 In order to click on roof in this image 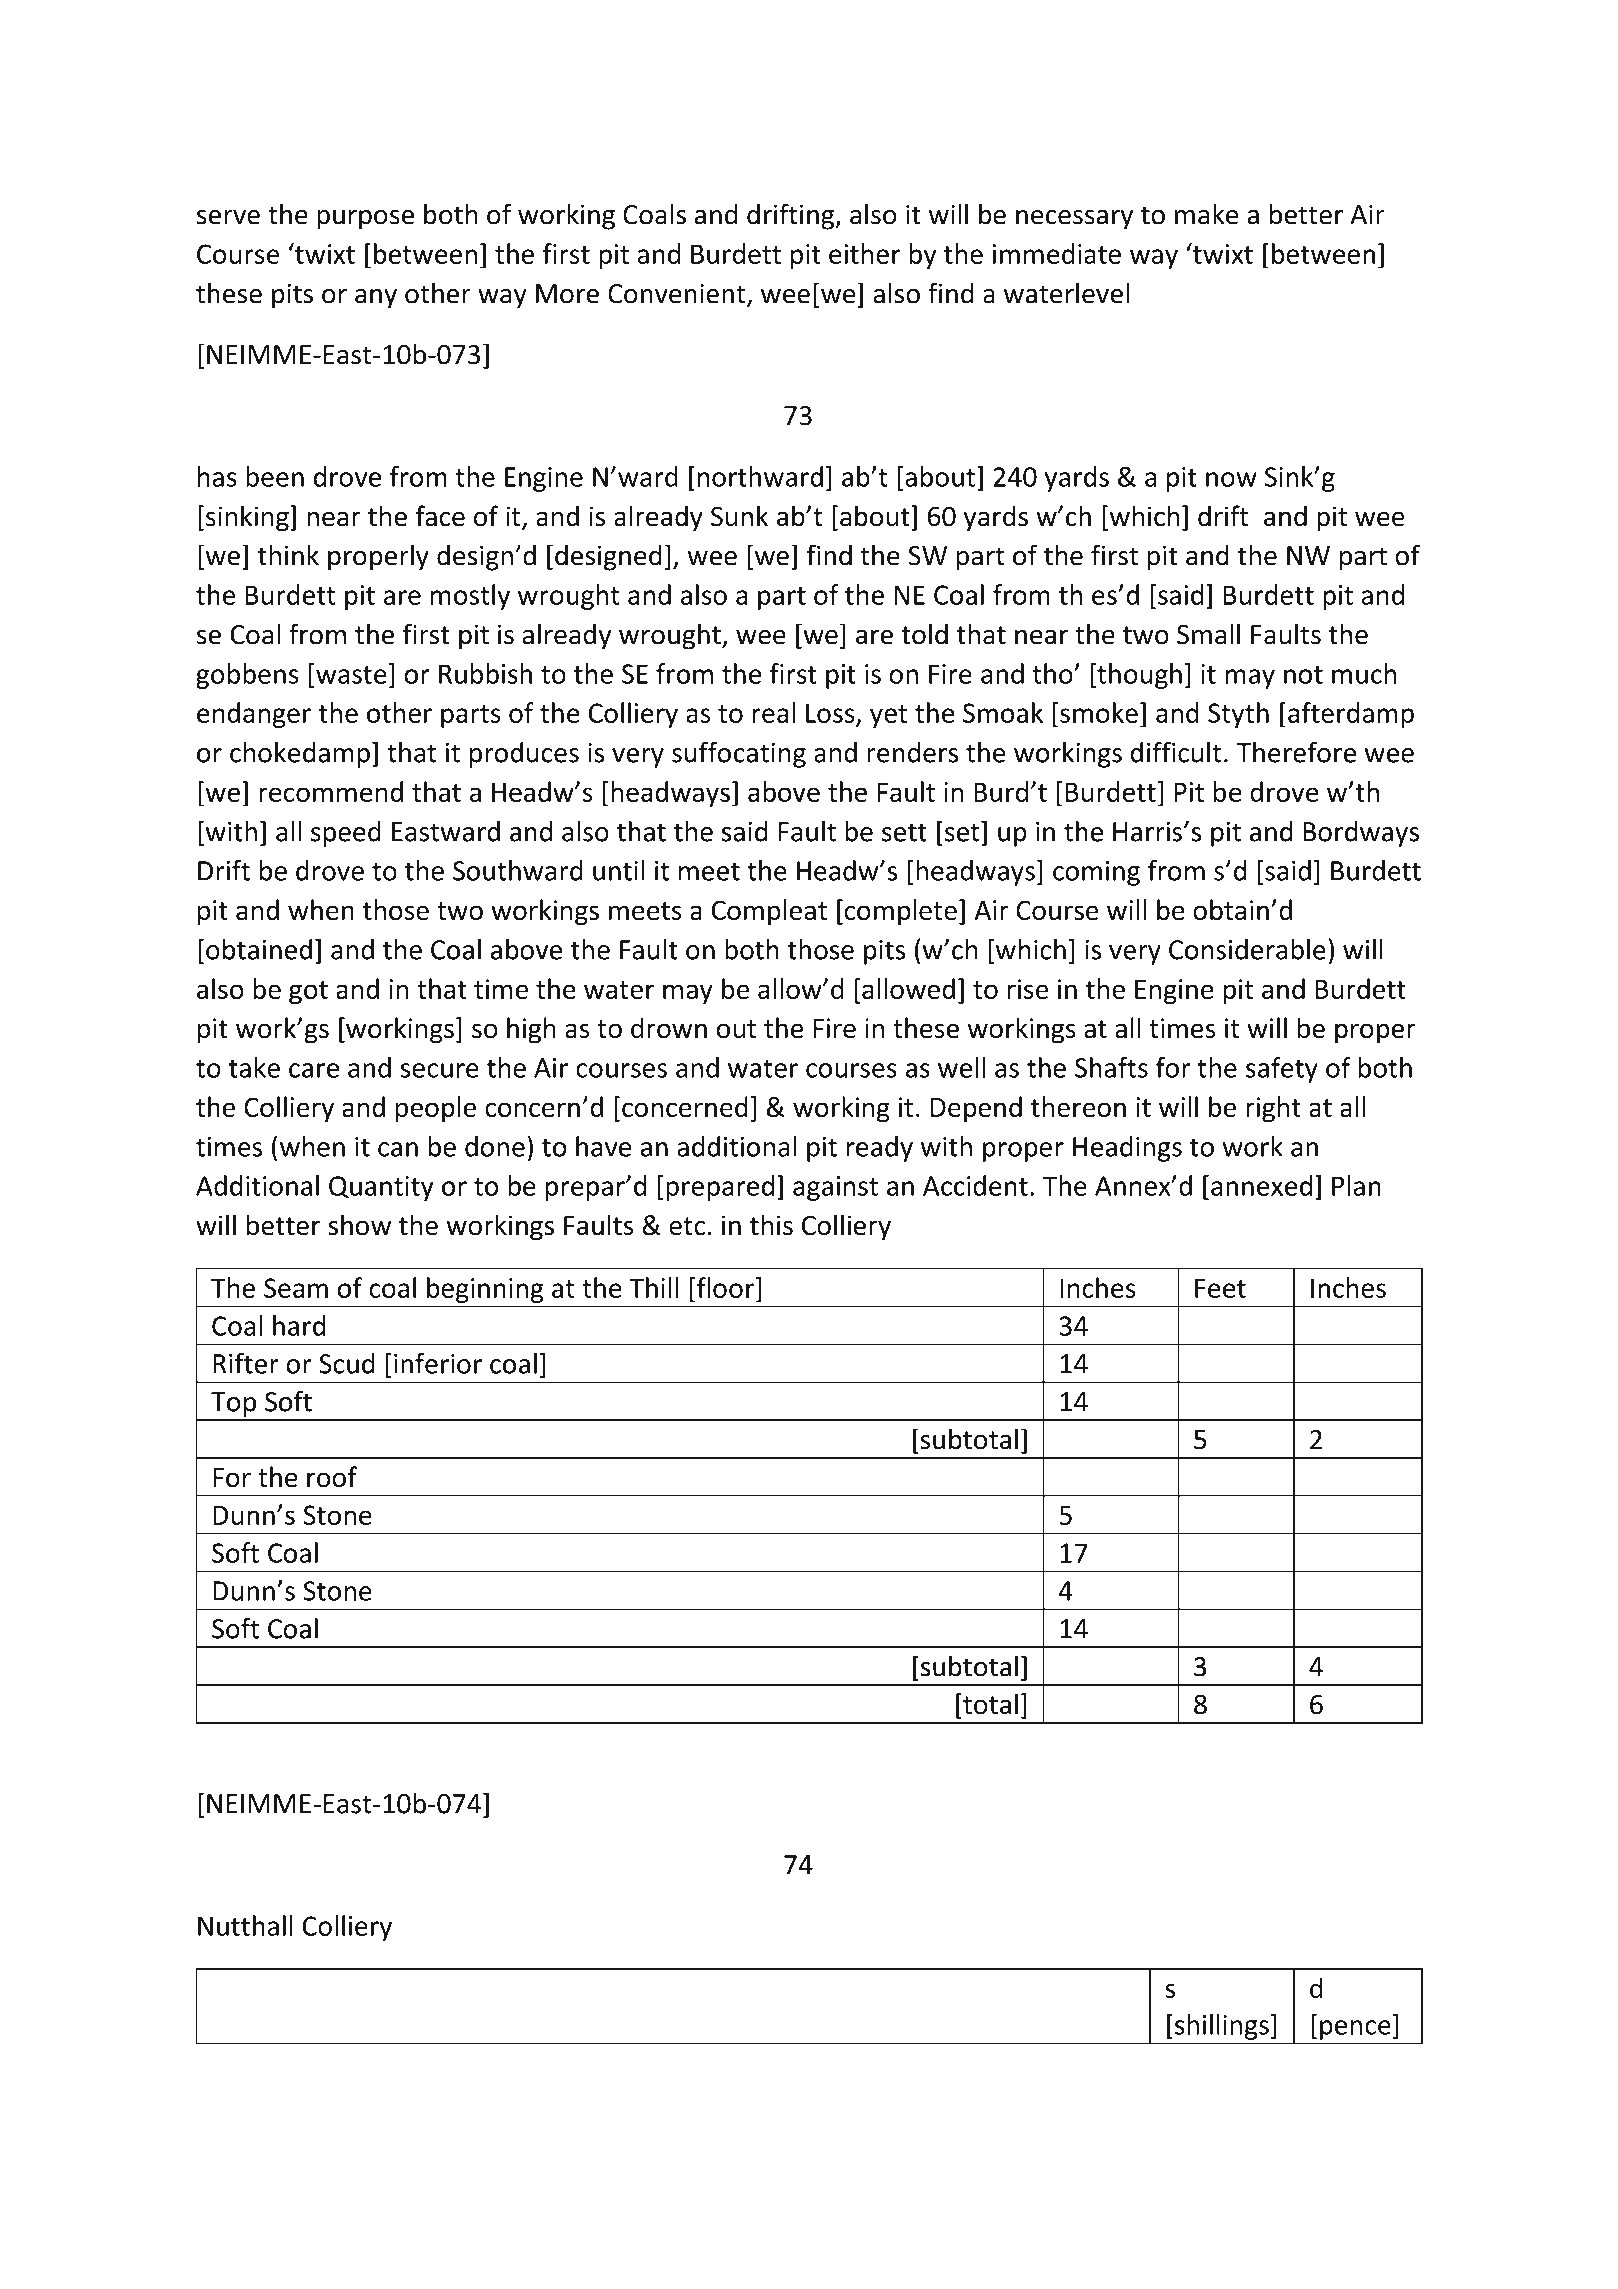, I will do `click(332, 1477)`.
